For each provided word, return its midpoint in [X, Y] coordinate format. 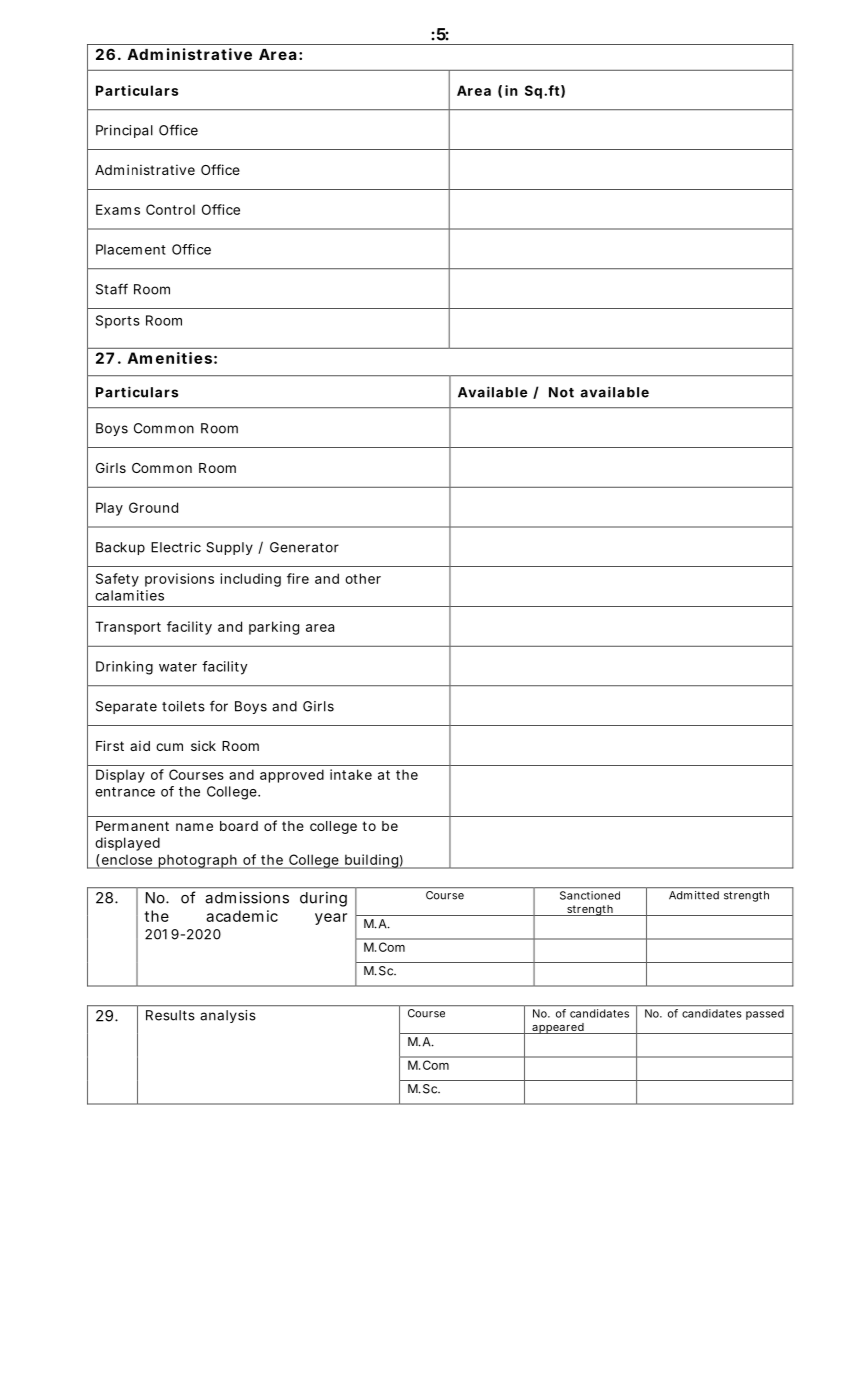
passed [765, 1014]
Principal [124, 131]
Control [170, 209]
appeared [558, 1028]
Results [170, 1015]
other [363, 578]
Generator [304, 547]
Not [561, 392]
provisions [179, 580]
